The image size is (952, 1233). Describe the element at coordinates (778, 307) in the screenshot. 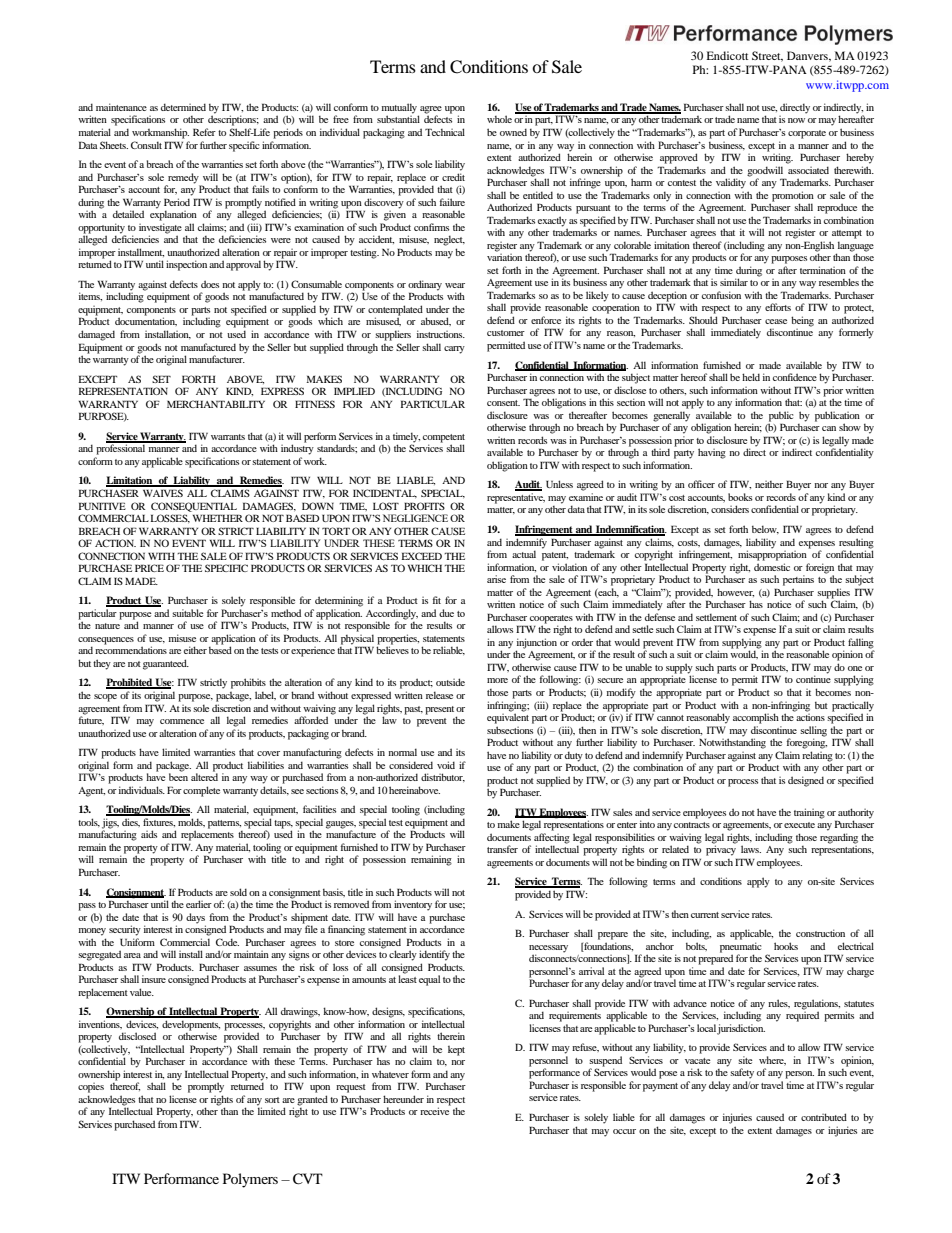

I see `efforts` at that location.
